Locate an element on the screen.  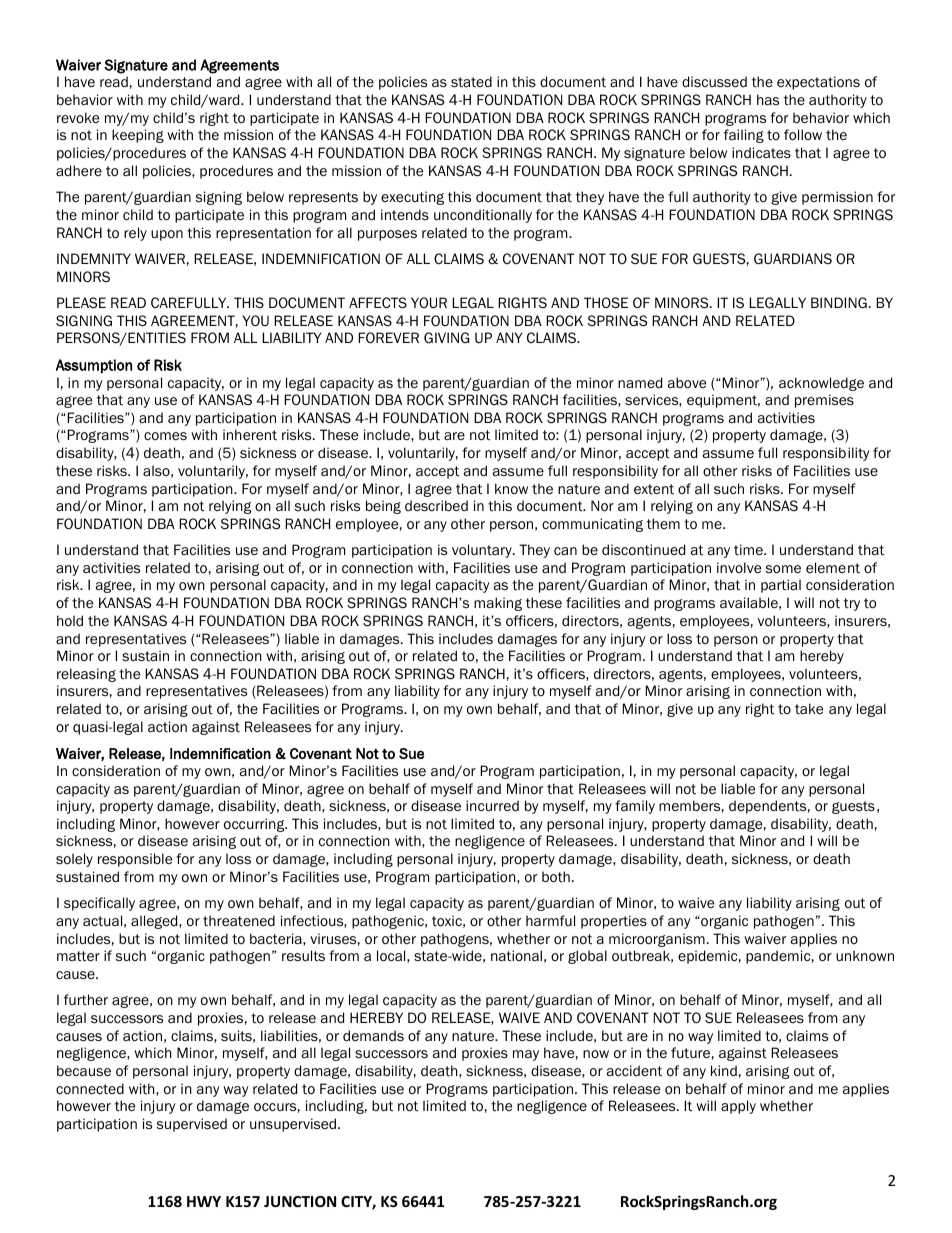
releasing is located at coordinates (86, 675).
